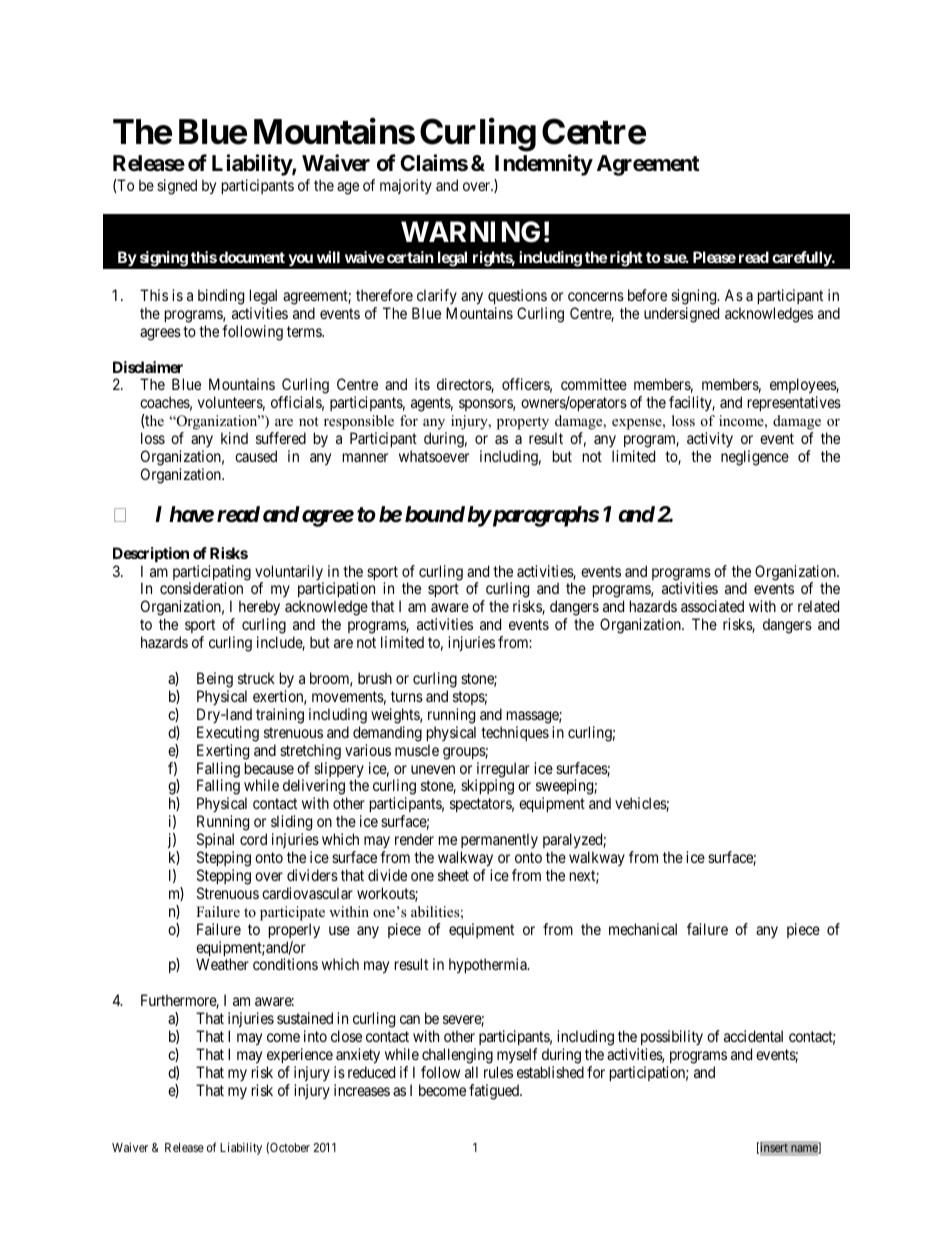  Describe the element at coordinates (252, 257) in the page. I see `document` at that location.
